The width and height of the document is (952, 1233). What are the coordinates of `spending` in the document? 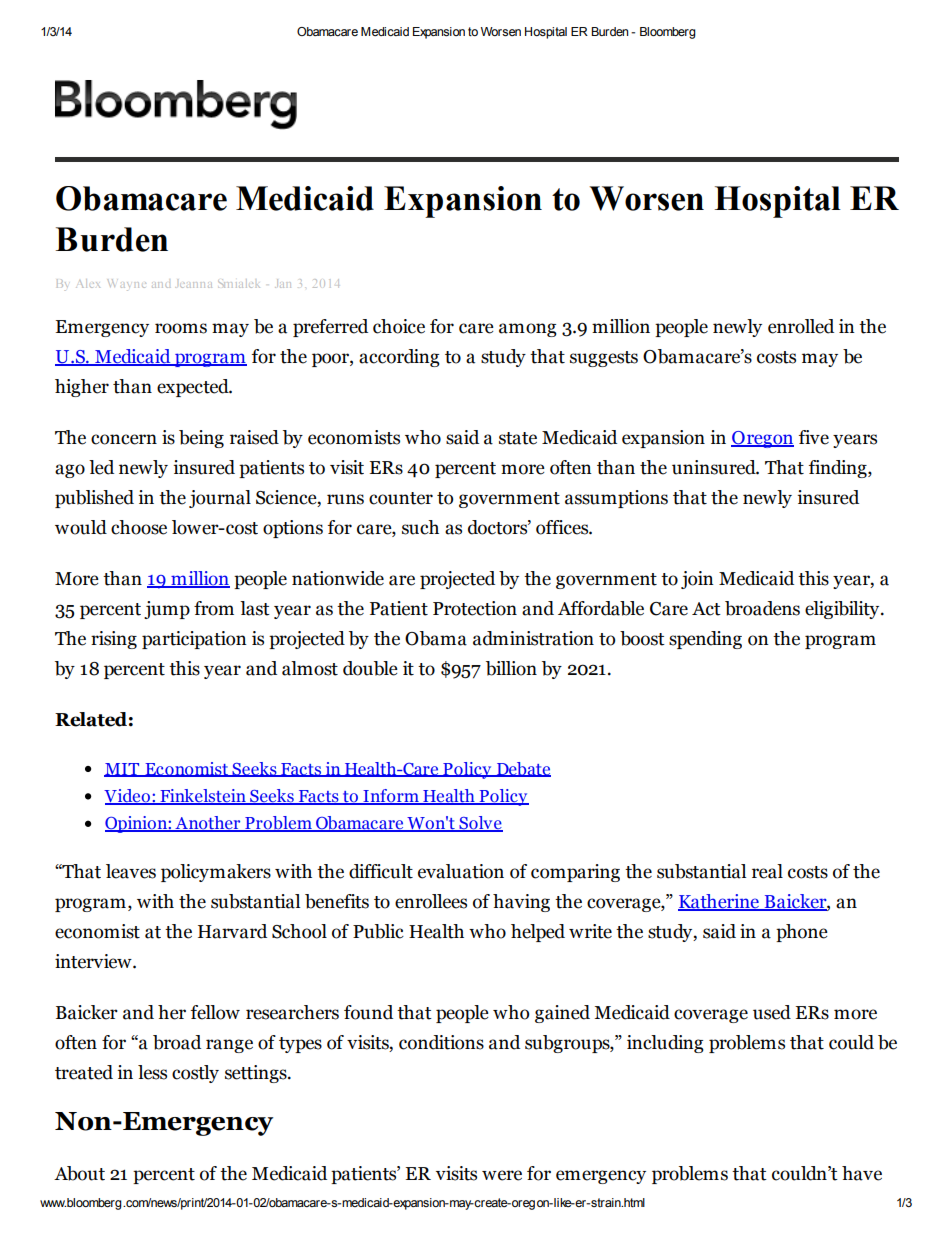 It's located at (705, 640).
